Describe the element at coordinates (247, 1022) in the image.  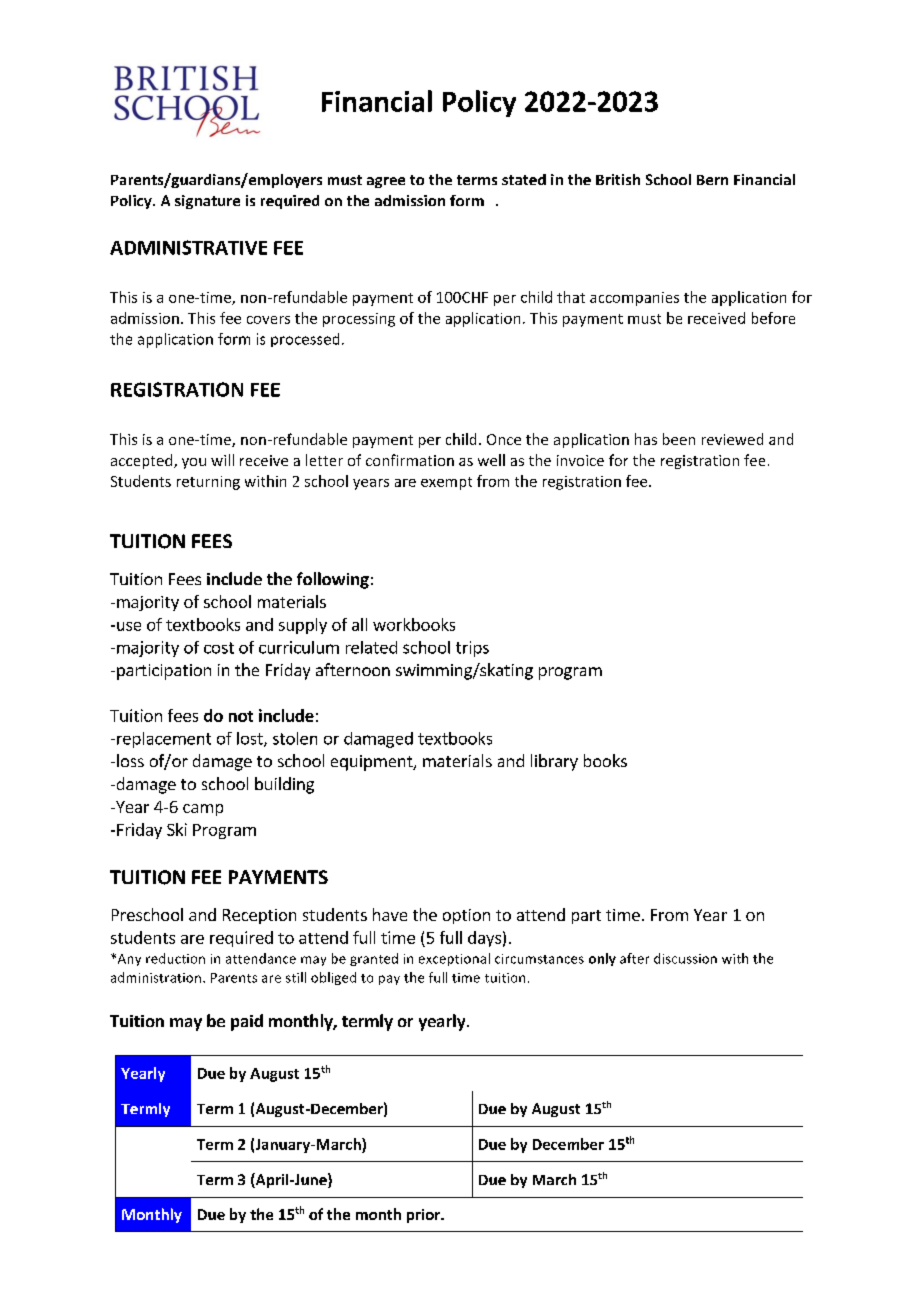
I see `paid` at that location.
